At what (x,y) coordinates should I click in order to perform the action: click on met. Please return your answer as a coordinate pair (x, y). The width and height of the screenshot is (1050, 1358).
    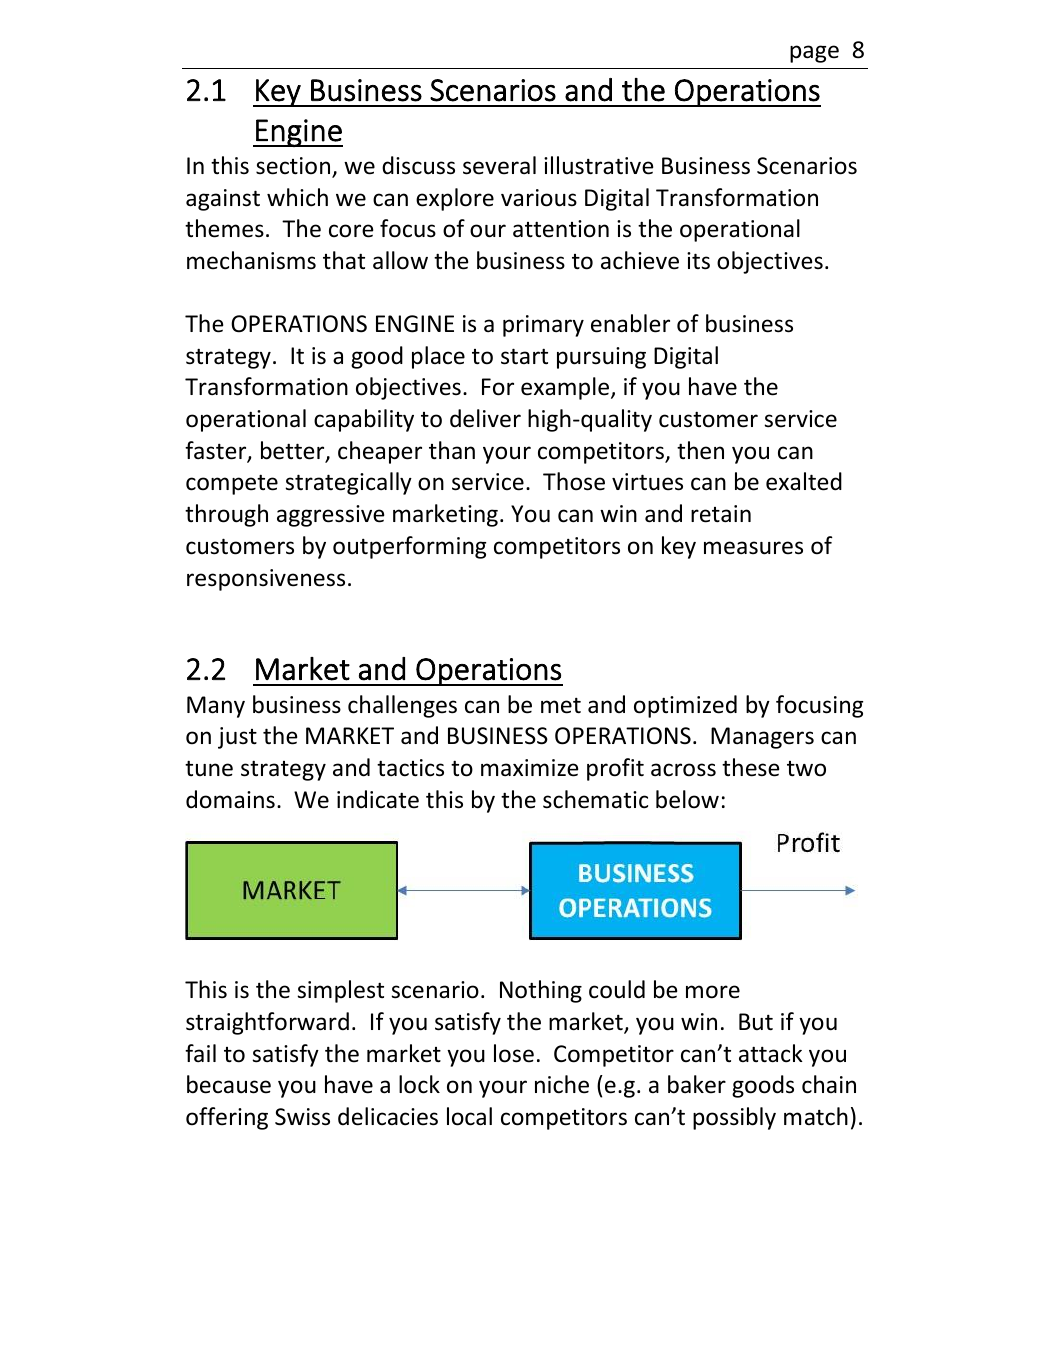
    Looking at the image, I should click on (561, 706).
